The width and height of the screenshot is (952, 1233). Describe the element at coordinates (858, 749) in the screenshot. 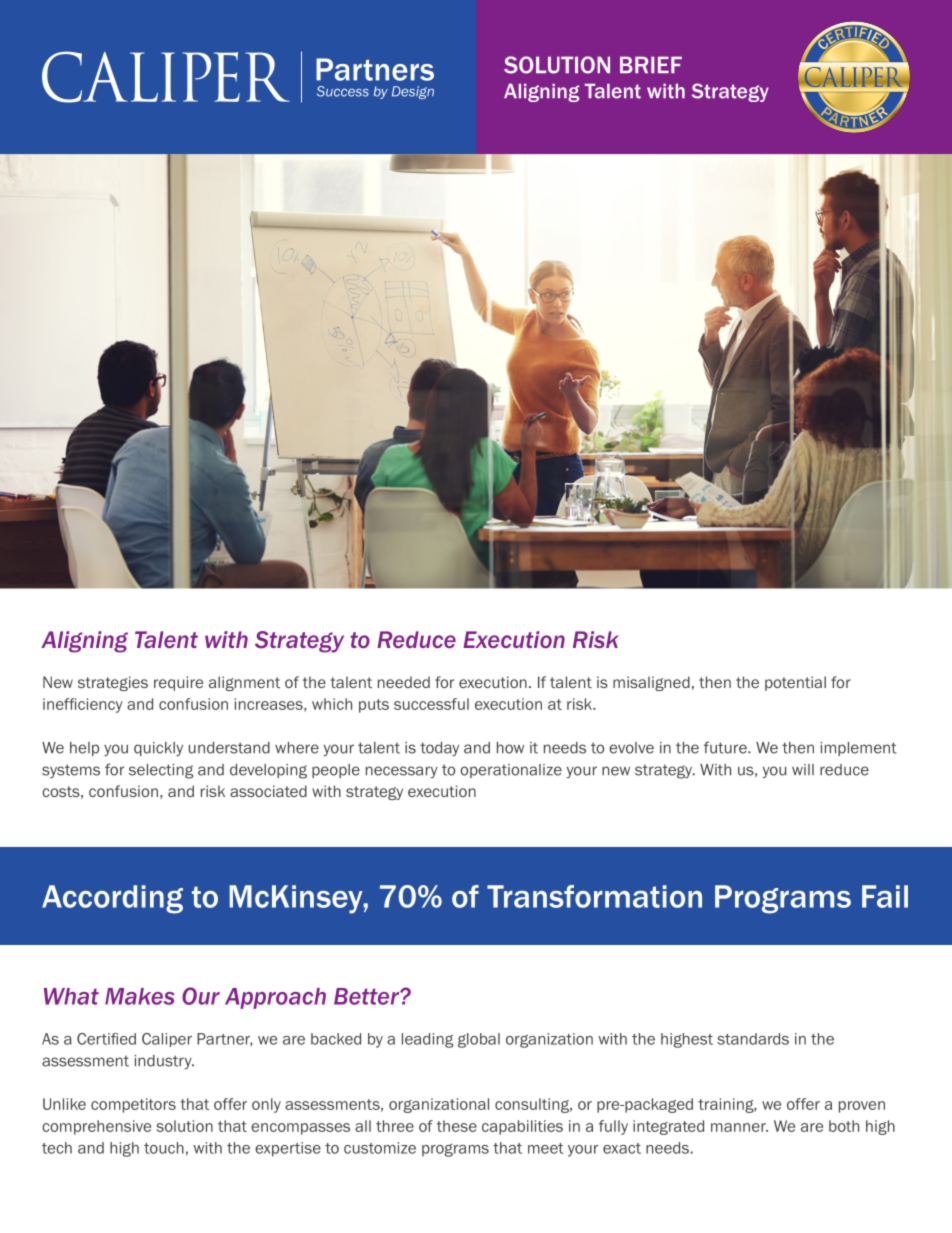

I see `implement` at that location.
